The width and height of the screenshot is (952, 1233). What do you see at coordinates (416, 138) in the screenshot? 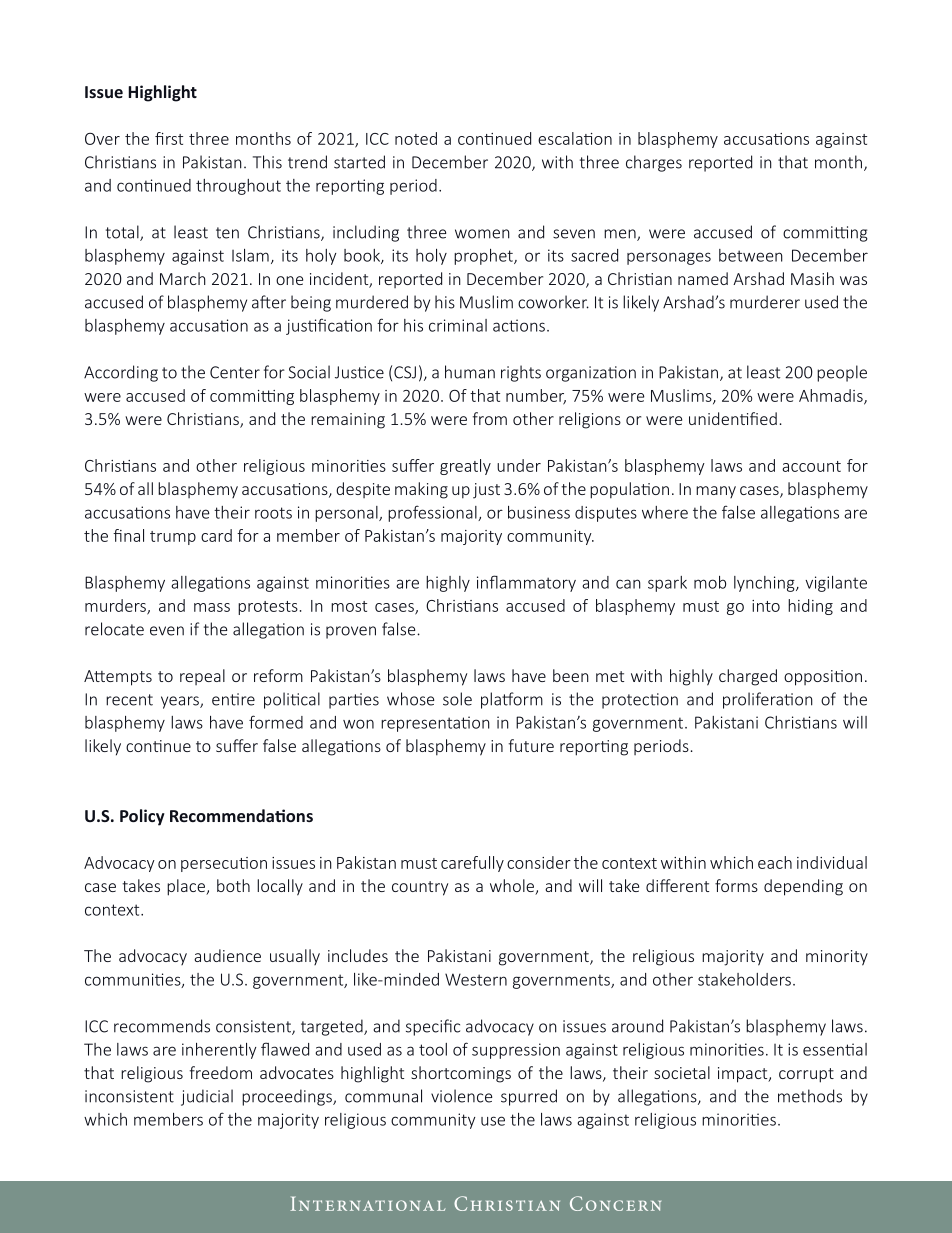
I see `noted` at bounding box center [416, 138].
